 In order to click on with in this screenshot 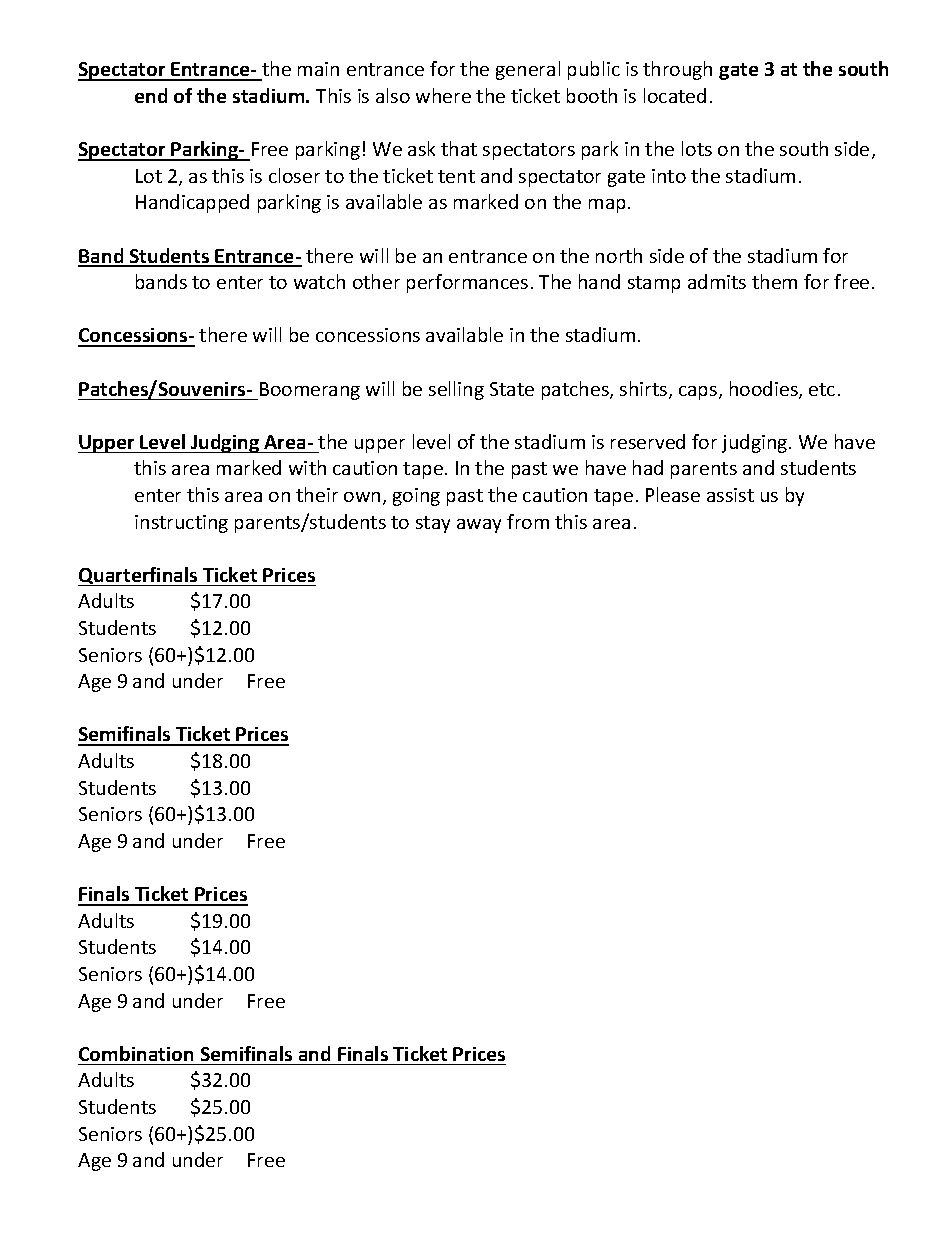, I will do `click(307, 467)`.
